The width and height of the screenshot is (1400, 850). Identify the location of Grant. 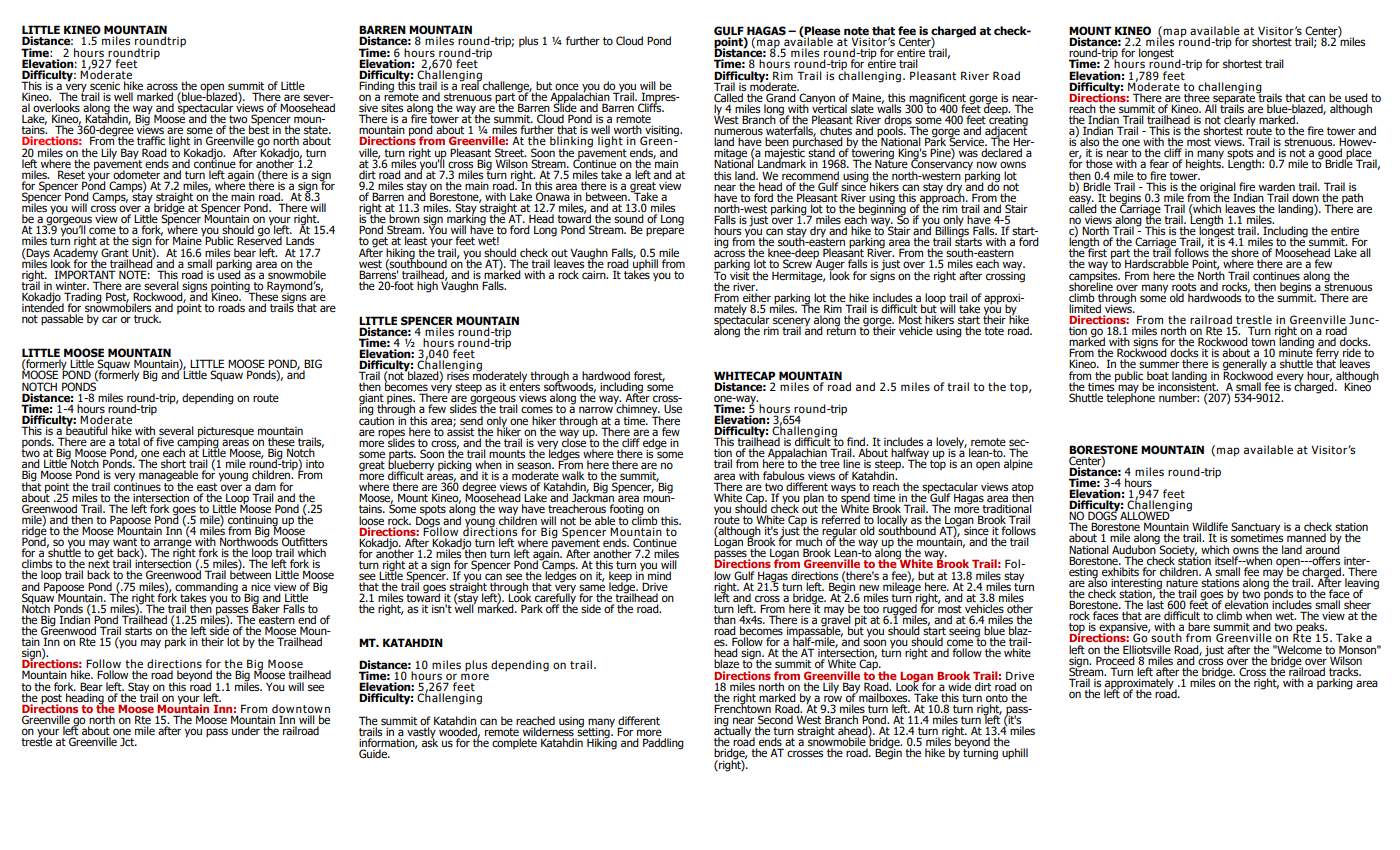
(115, 252).
